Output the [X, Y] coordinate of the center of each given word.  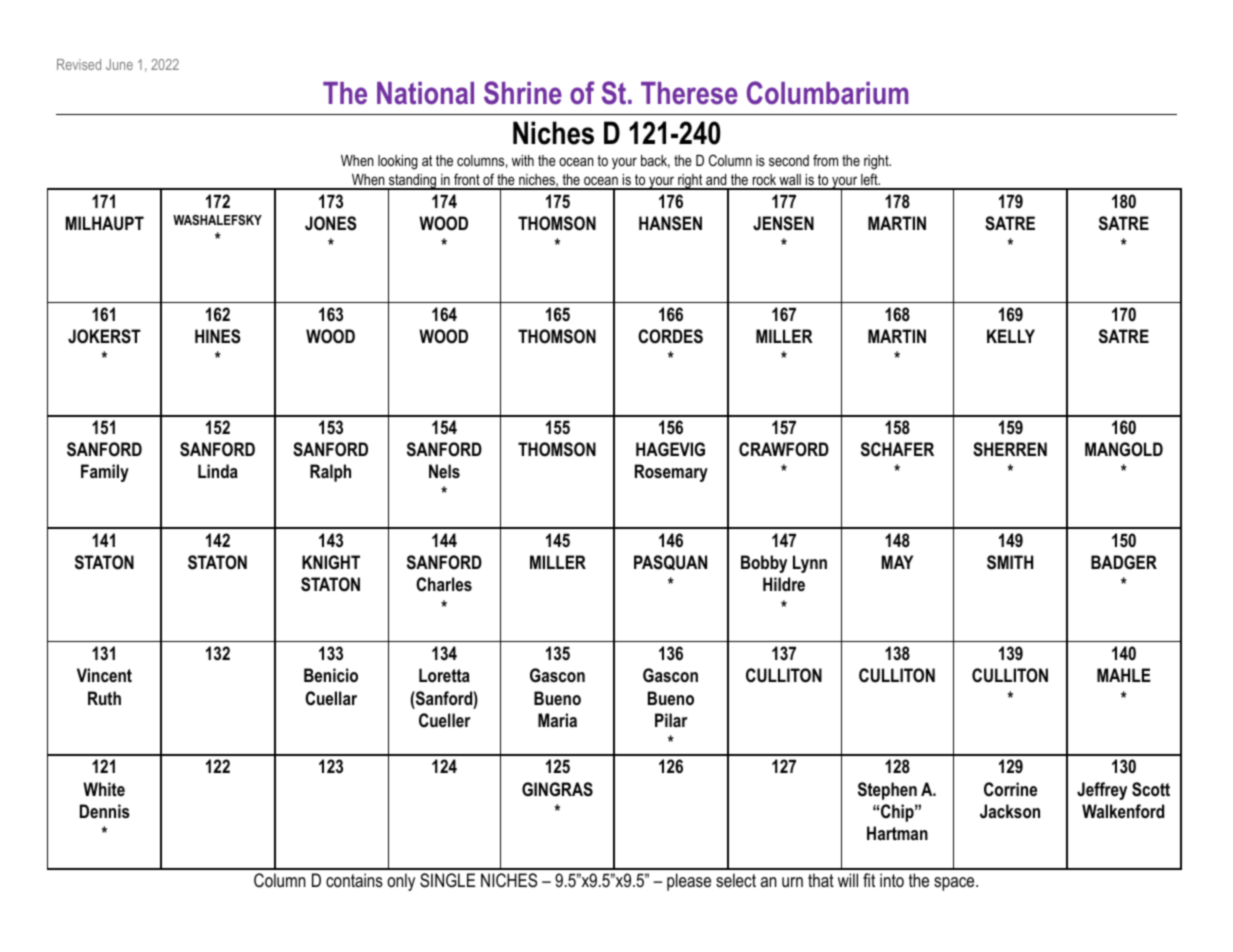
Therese [689, 93]
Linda [218, 471]
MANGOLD [1124, 449]
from [825, 160]
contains [354, 880]
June [119, 64]
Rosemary [671, 473]
